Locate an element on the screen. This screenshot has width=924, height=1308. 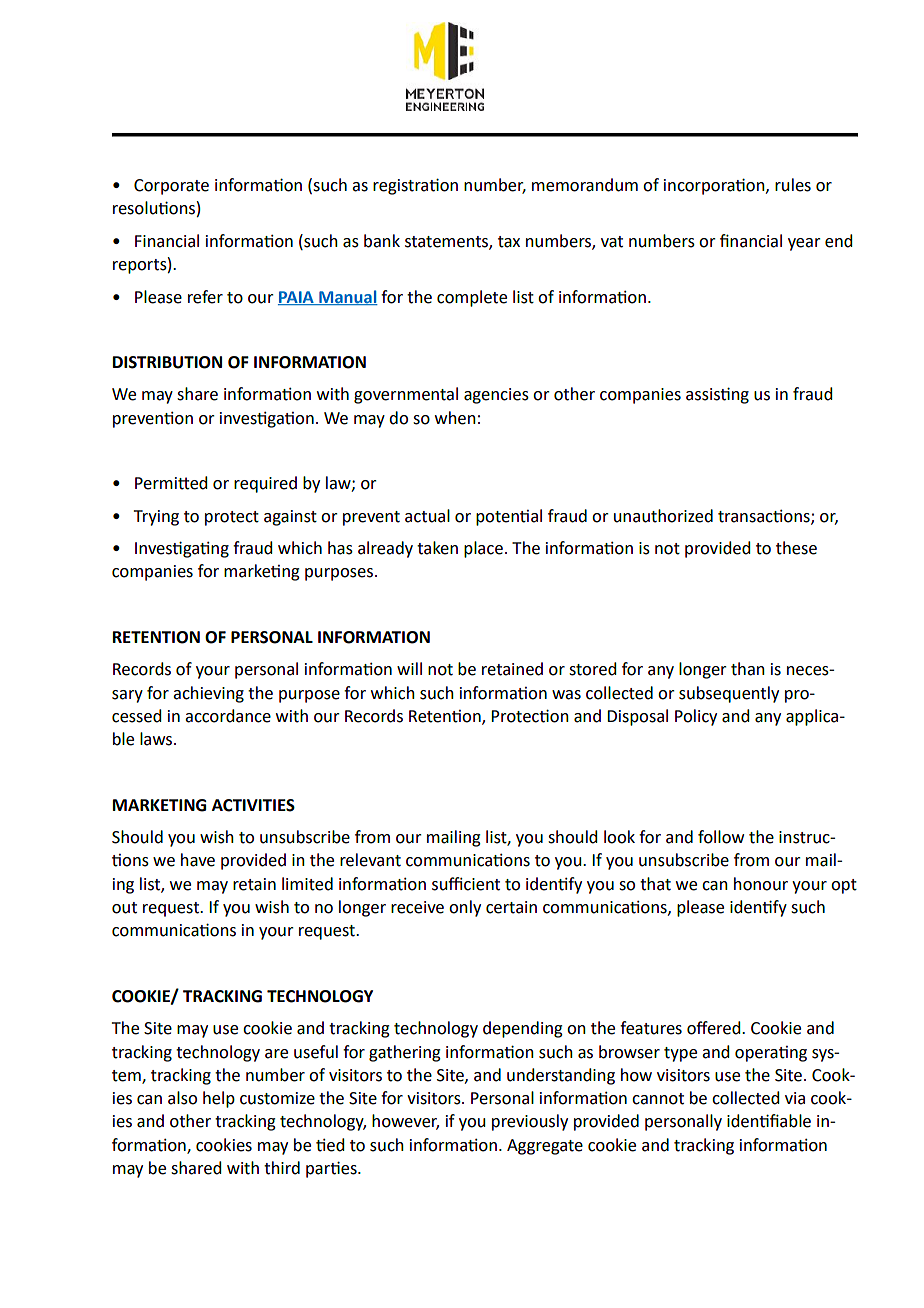
these is located at coordinates (796, 548).
